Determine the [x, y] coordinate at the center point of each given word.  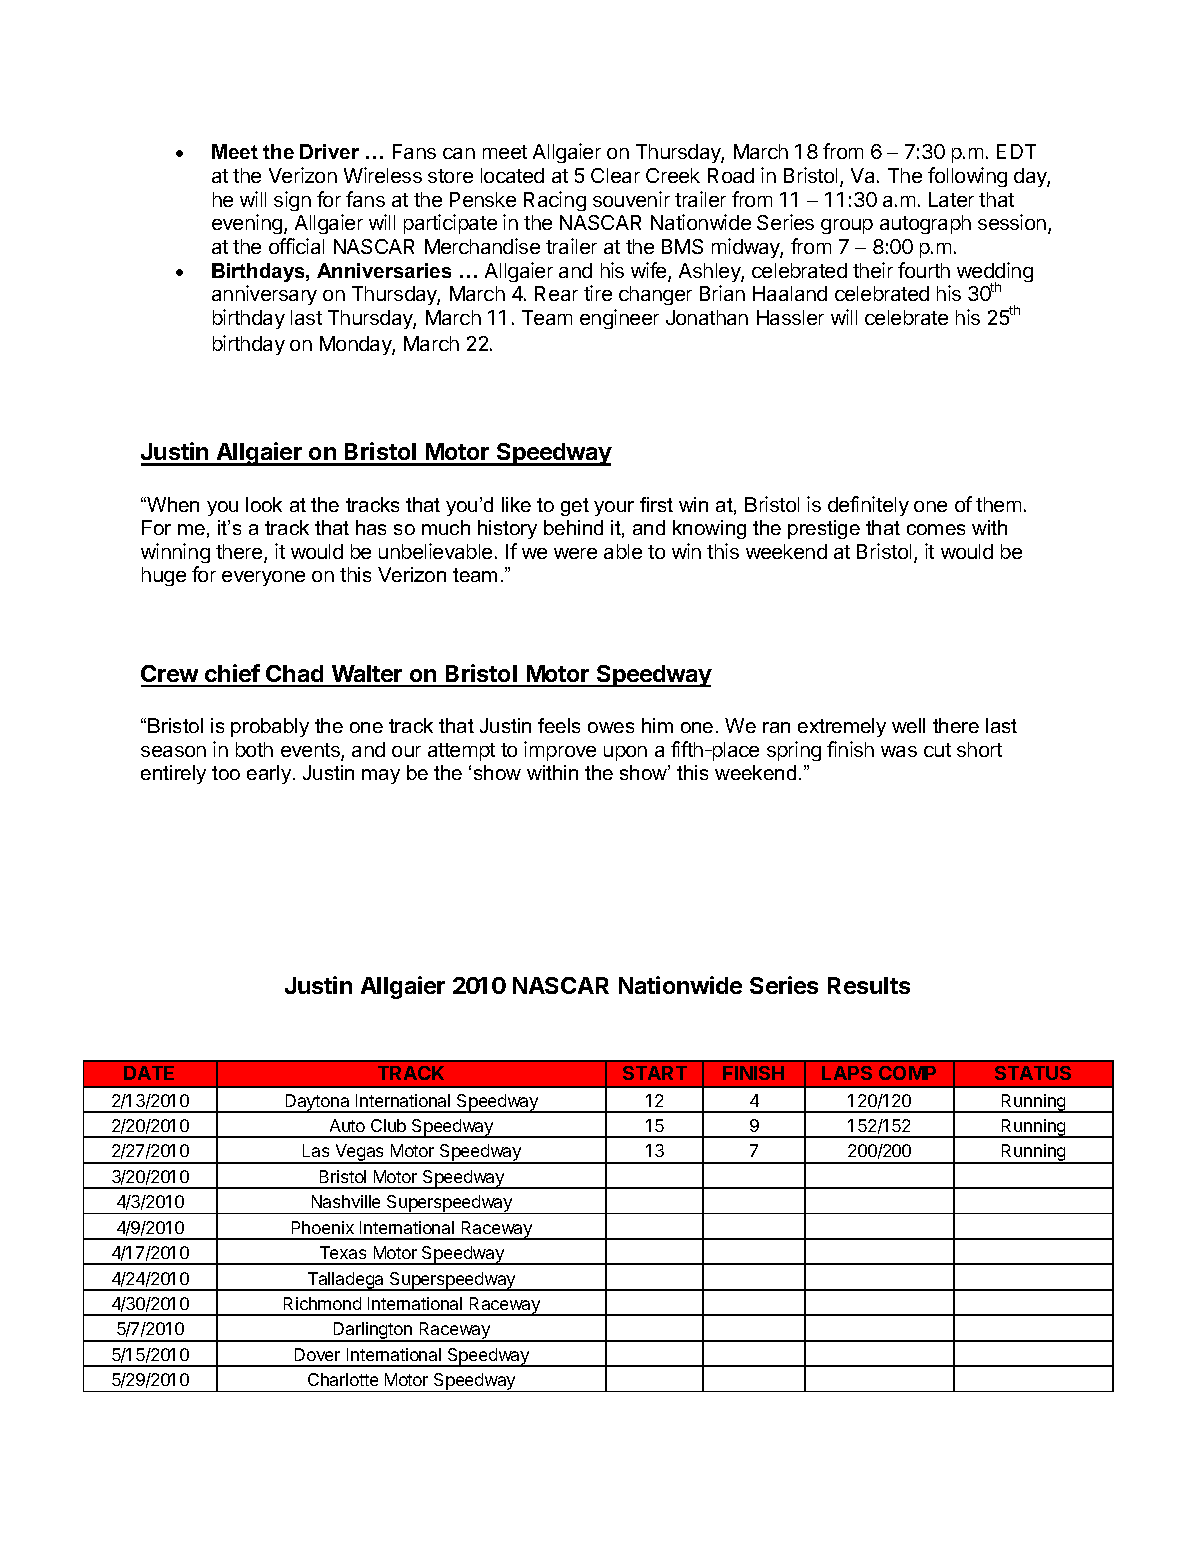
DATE [149, 1073]
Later [951, 199]
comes [936, 529]
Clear [615, 175]
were [575, 553]
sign [292, 201]
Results [869, 985]
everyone [263, 578]
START [655, 1073]
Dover [317, 1354]
